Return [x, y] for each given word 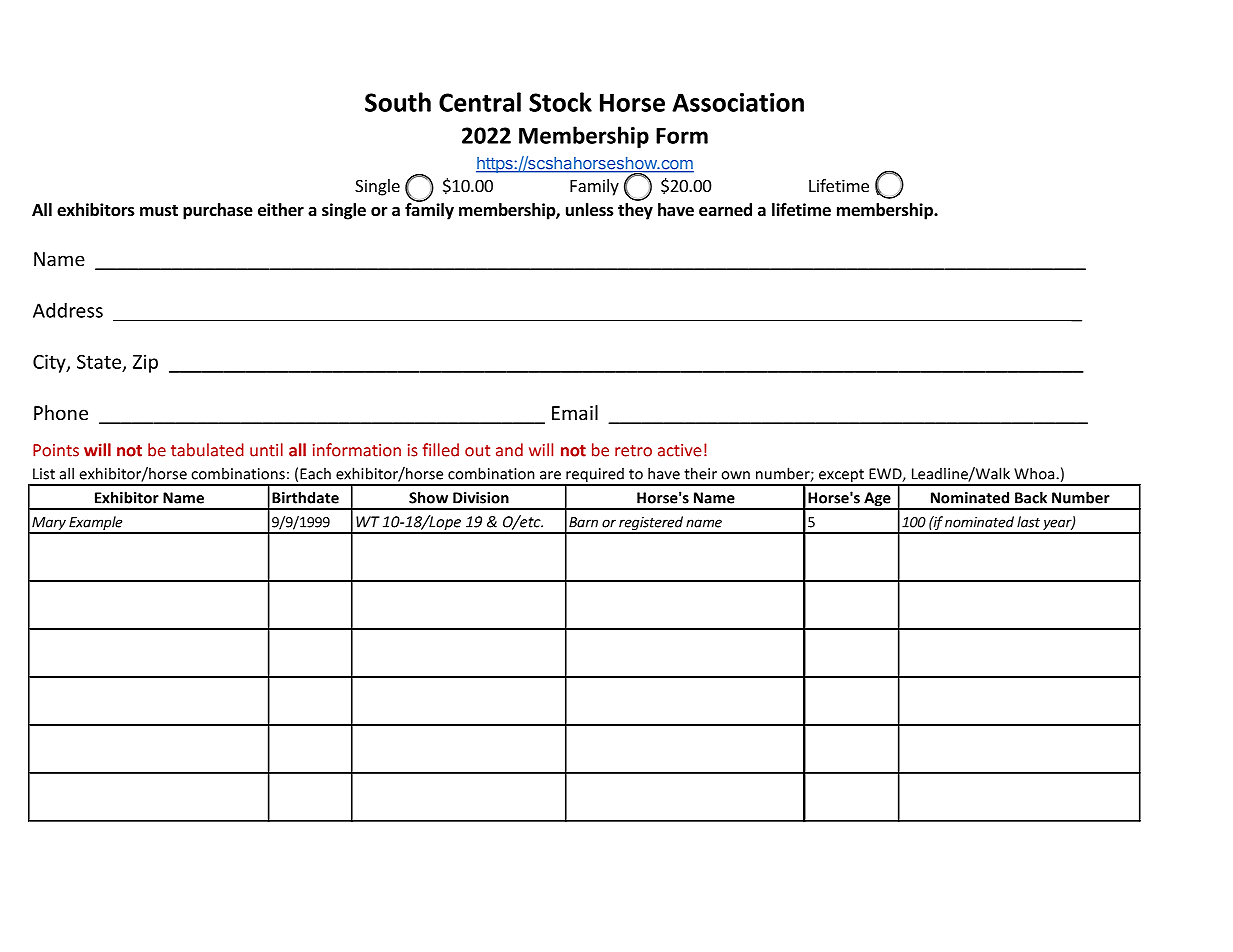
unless [590, 210]
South [398, 102]
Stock [560, 102]
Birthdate [305, 497]
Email [575, 412]
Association [738, 102]
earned [725, 210]
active [679, 450]
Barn [583, 522]
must [159, 211]
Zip [145, 363]
